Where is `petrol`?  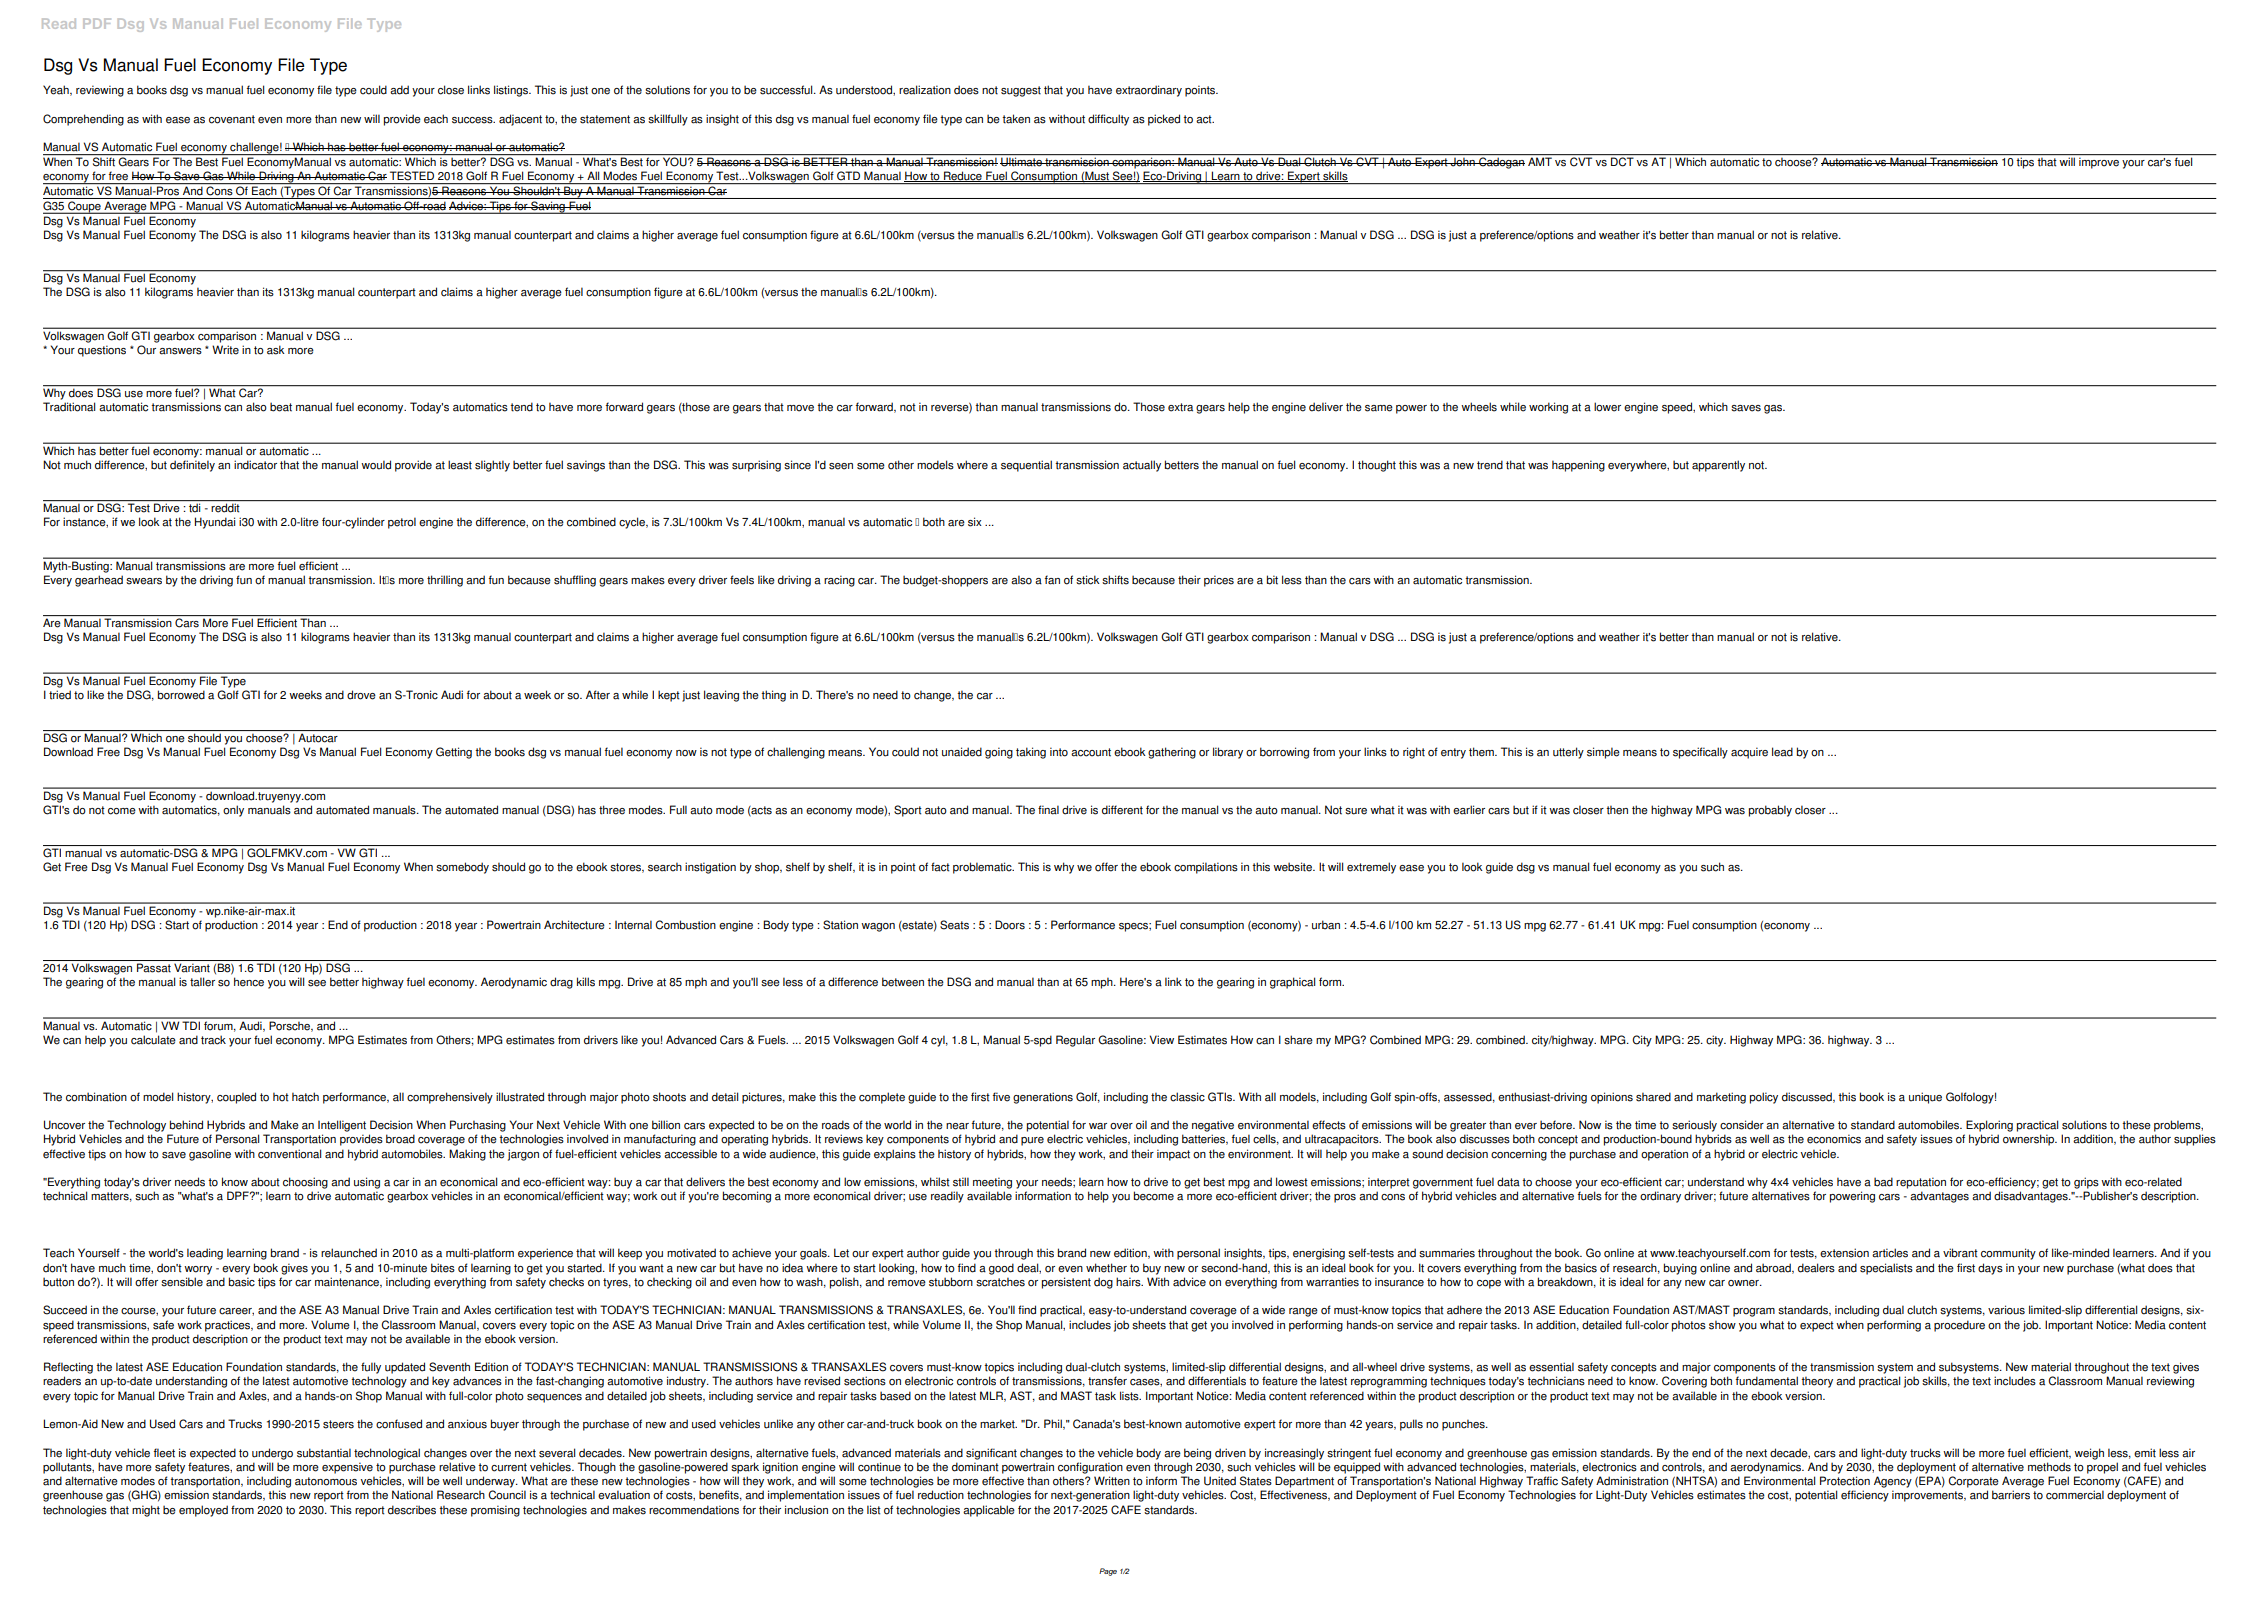 petrol is located at coordinates (402, 523).
